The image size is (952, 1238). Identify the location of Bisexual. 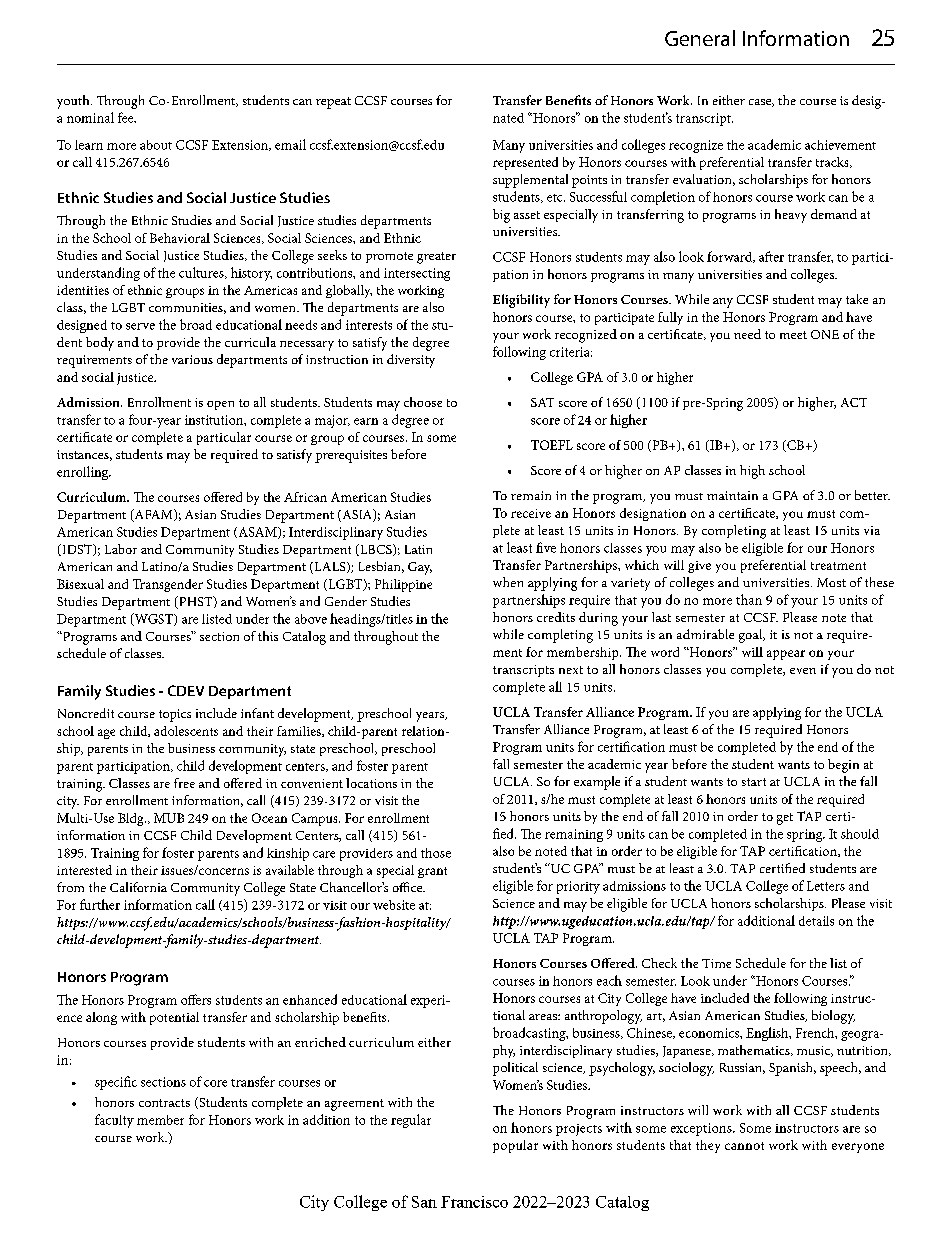
(80, 584).
